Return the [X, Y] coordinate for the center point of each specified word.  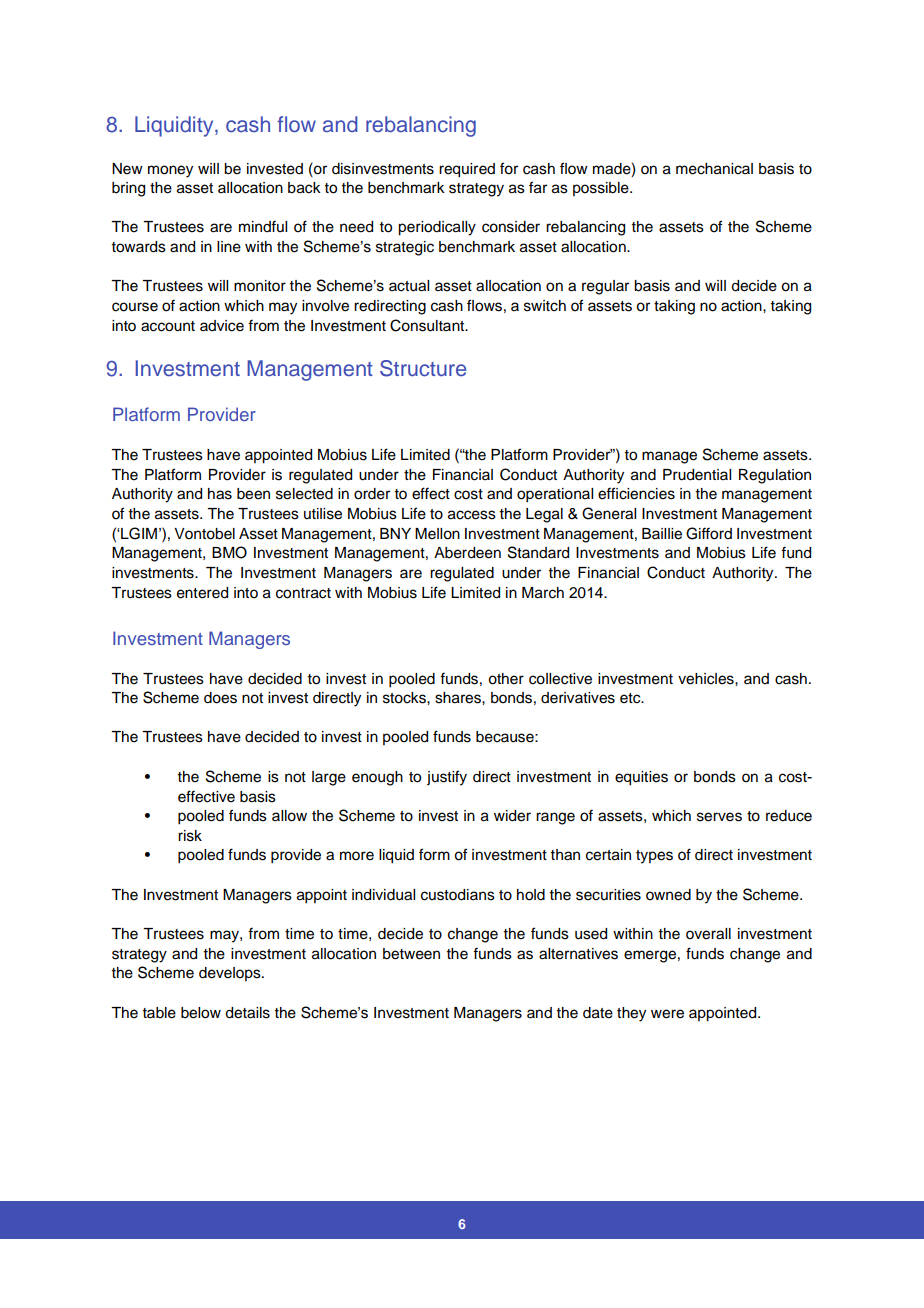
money [170, 171]
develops [231, 974]
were [667, 1014]
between [411, 954]
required [467, 170]
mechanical [714, 169]
